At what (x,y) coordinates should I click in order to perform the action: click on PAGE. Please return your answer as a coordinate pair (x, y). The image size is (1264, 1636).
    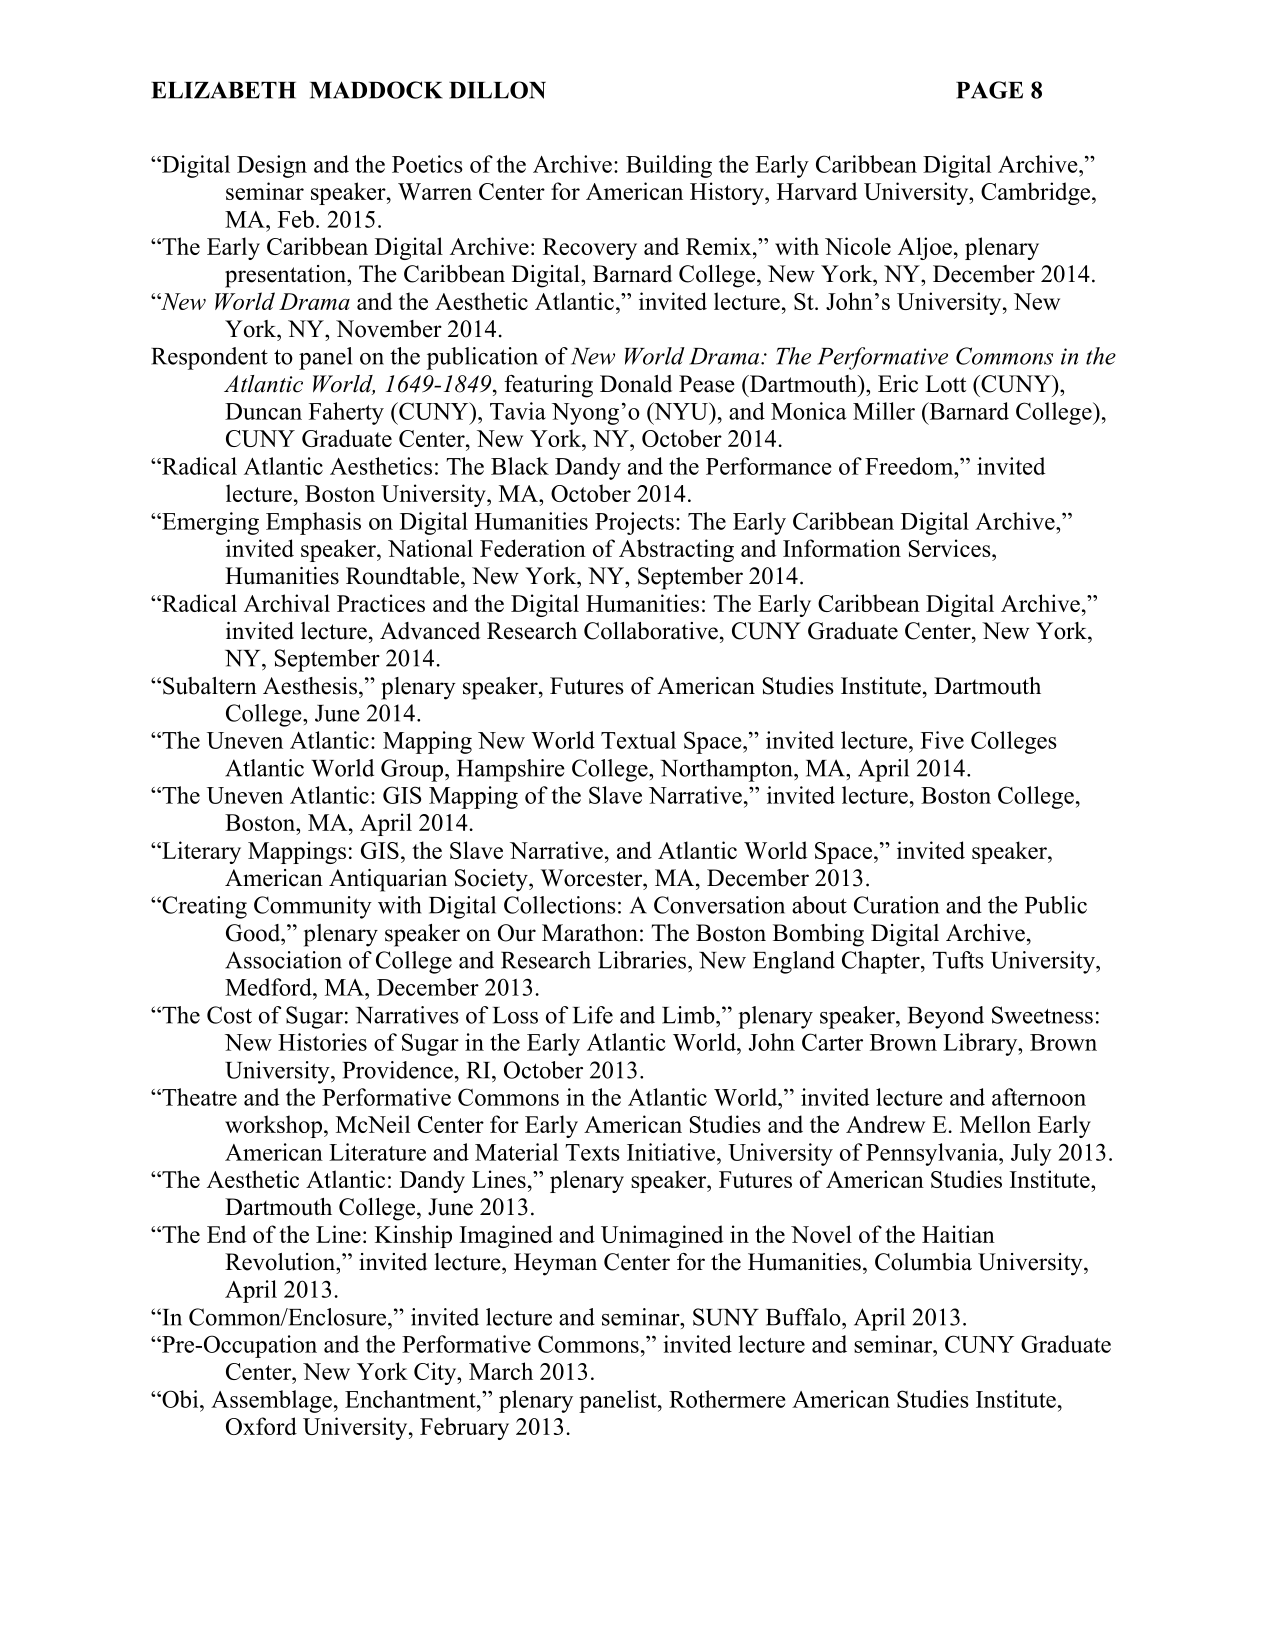
    Looking at the image, I should click on (989, 90).
